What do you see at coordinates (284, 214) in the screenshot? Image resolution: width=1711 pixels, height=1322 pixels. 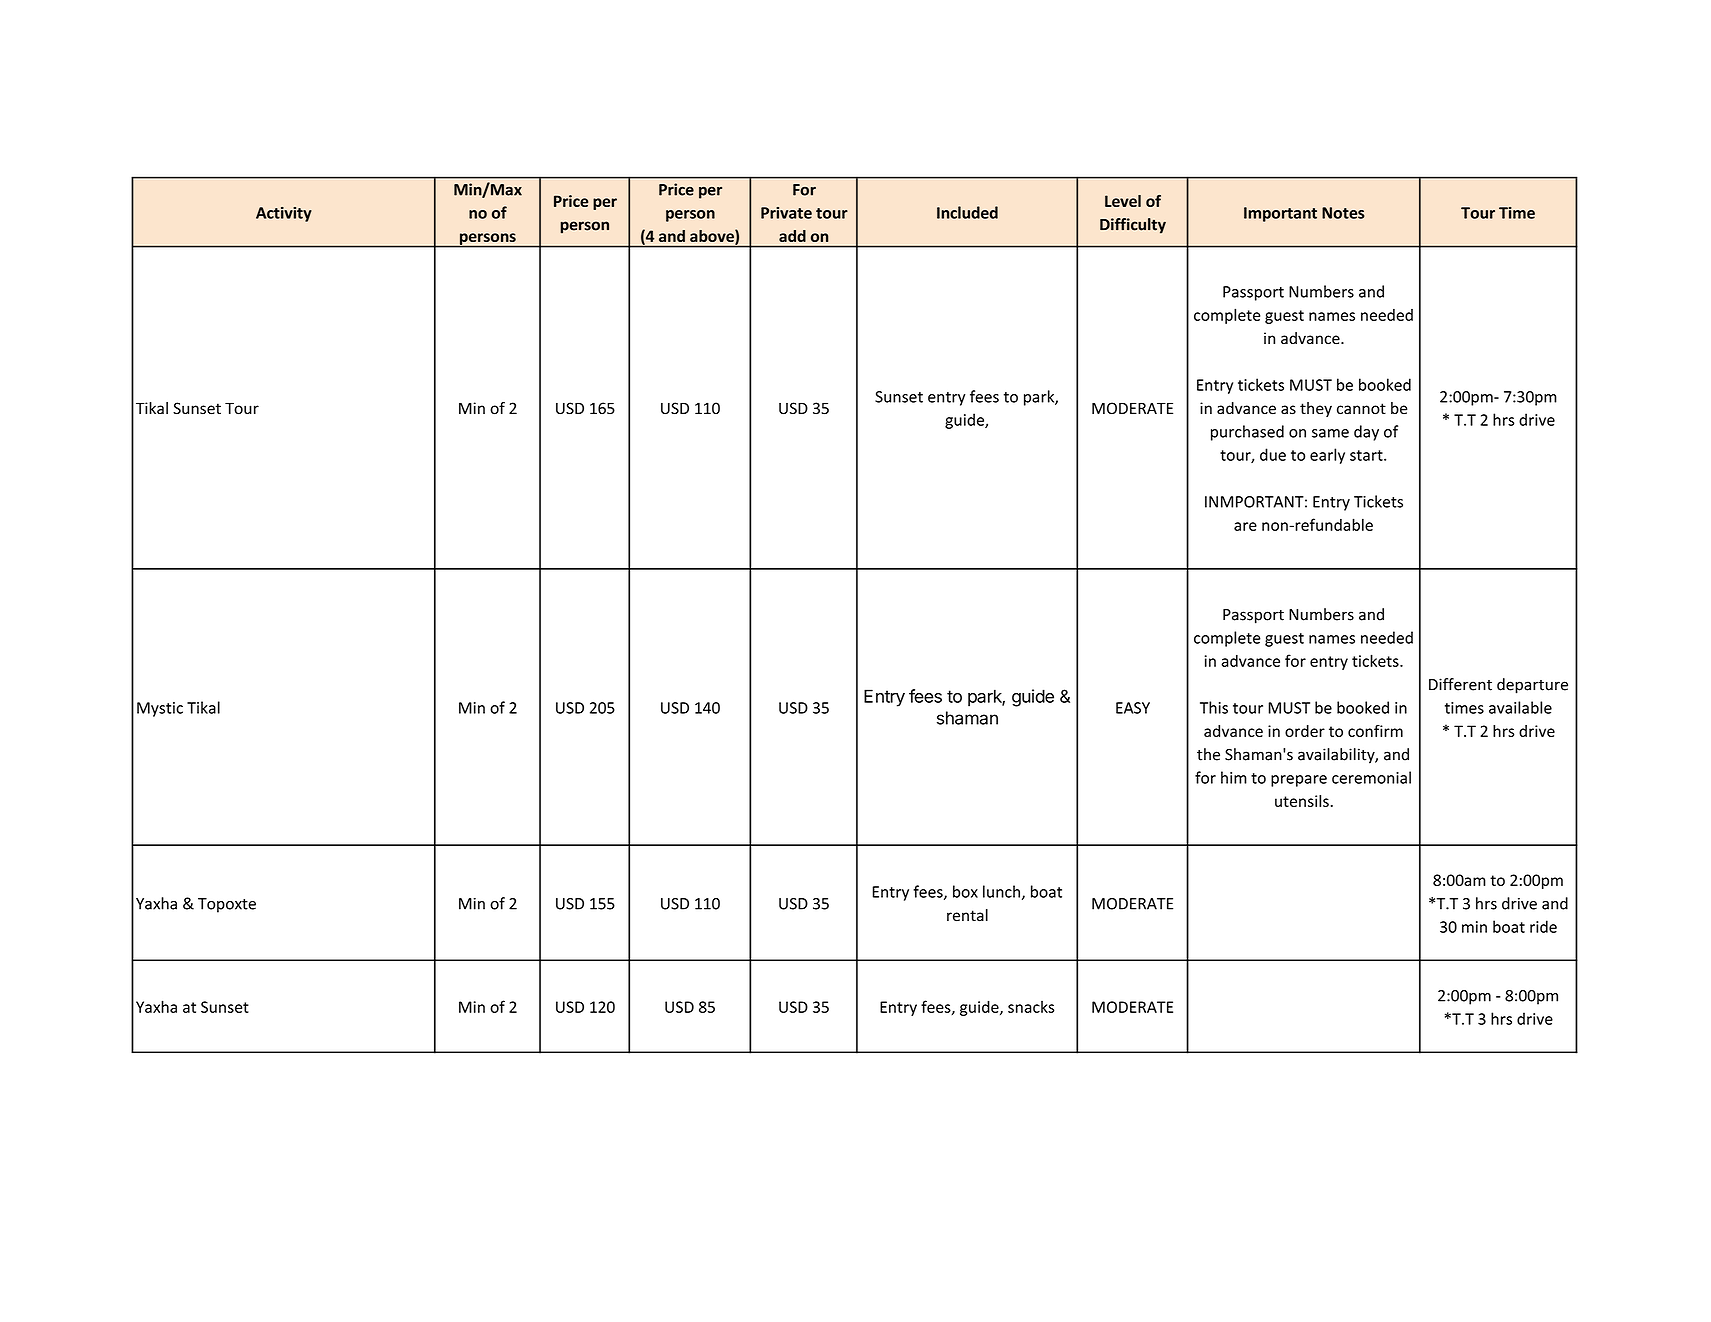 I see `Activity` at bounding box center [284, 214].
